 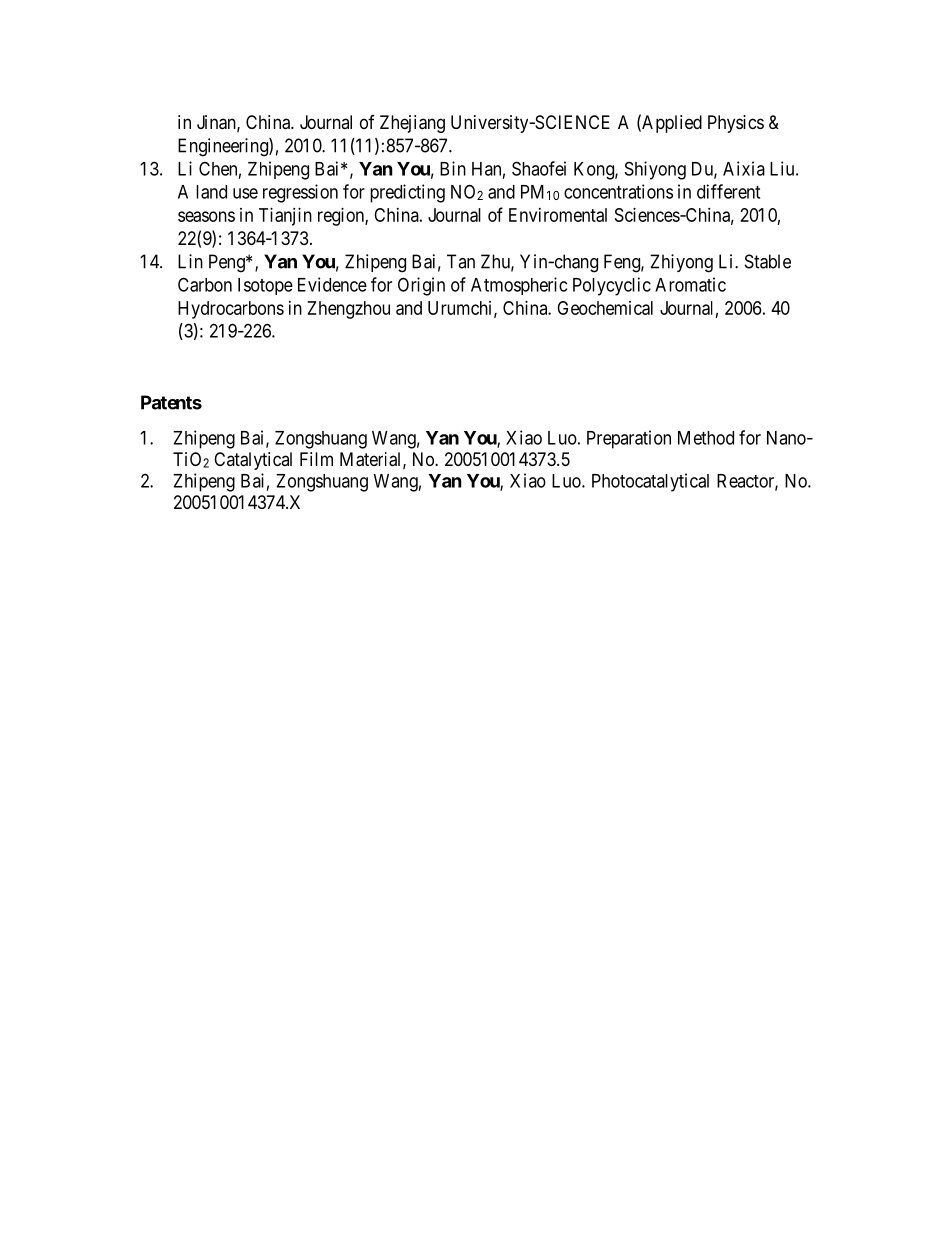 What do you see at coordinates (558, 215) in the page?
I see `Enviromental` at bounding box center [558, 215].
